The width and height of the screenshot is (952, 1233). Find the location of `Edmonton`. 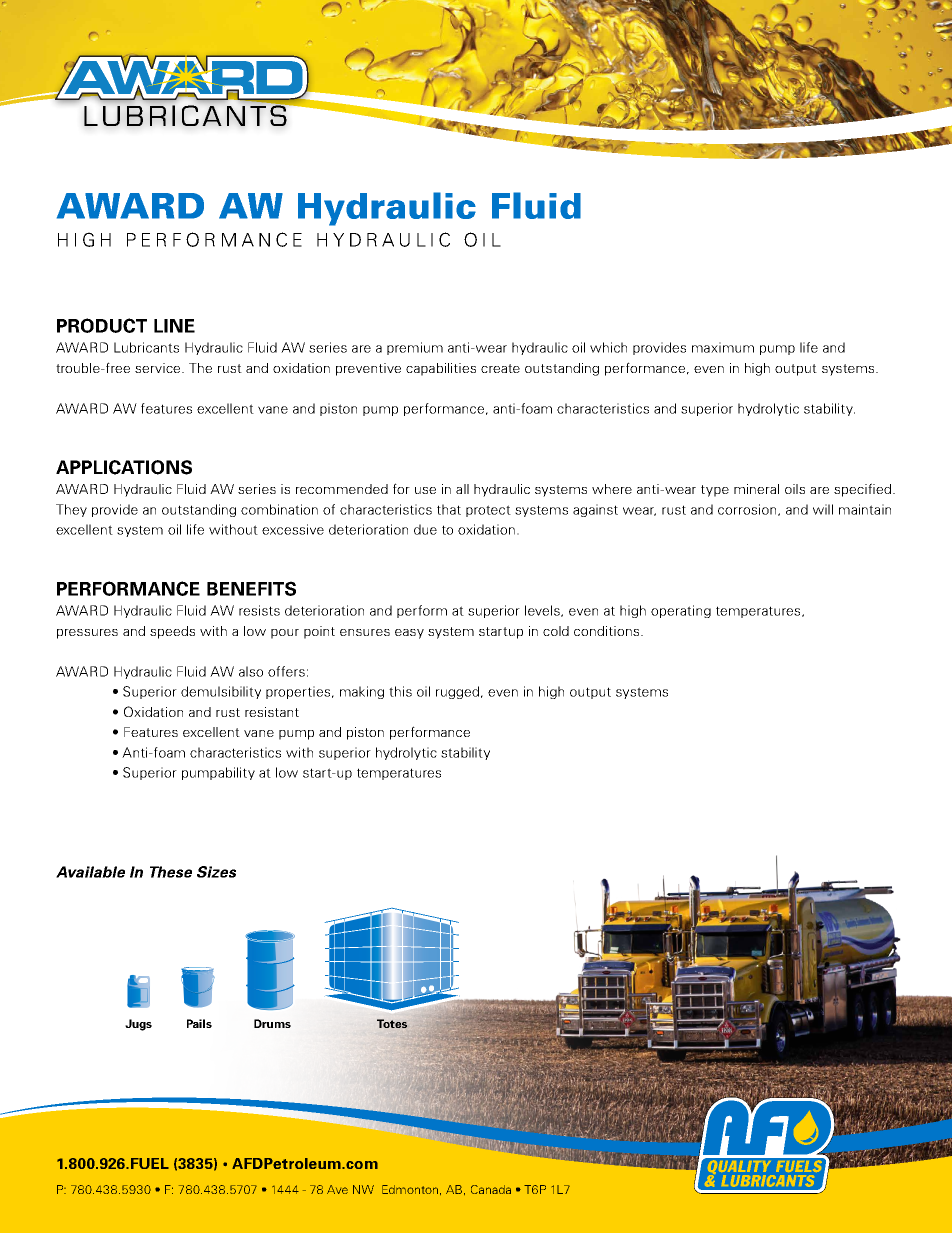

Edmonton is located at coordinates (410, 1189).
